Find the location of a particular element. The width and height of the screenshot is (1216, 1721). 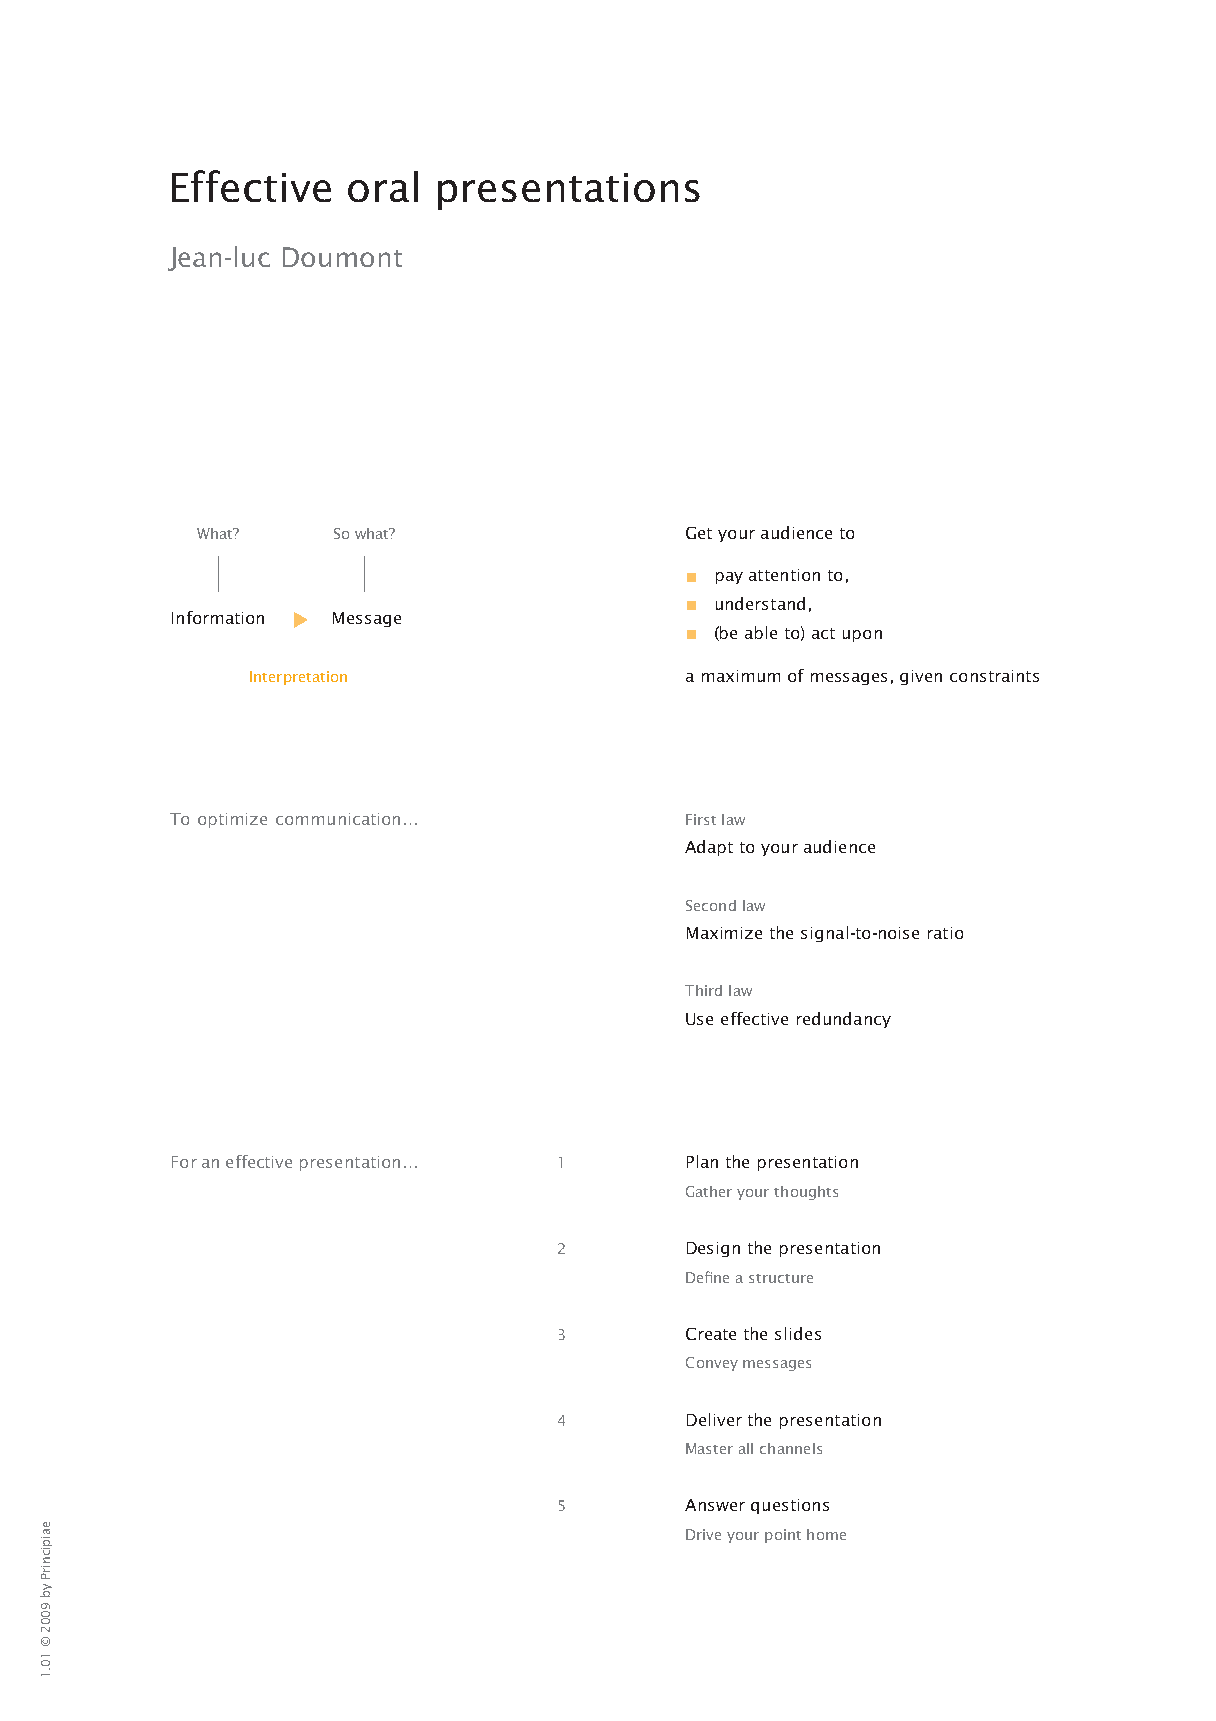

attention is located at coordinates (784, 575).
